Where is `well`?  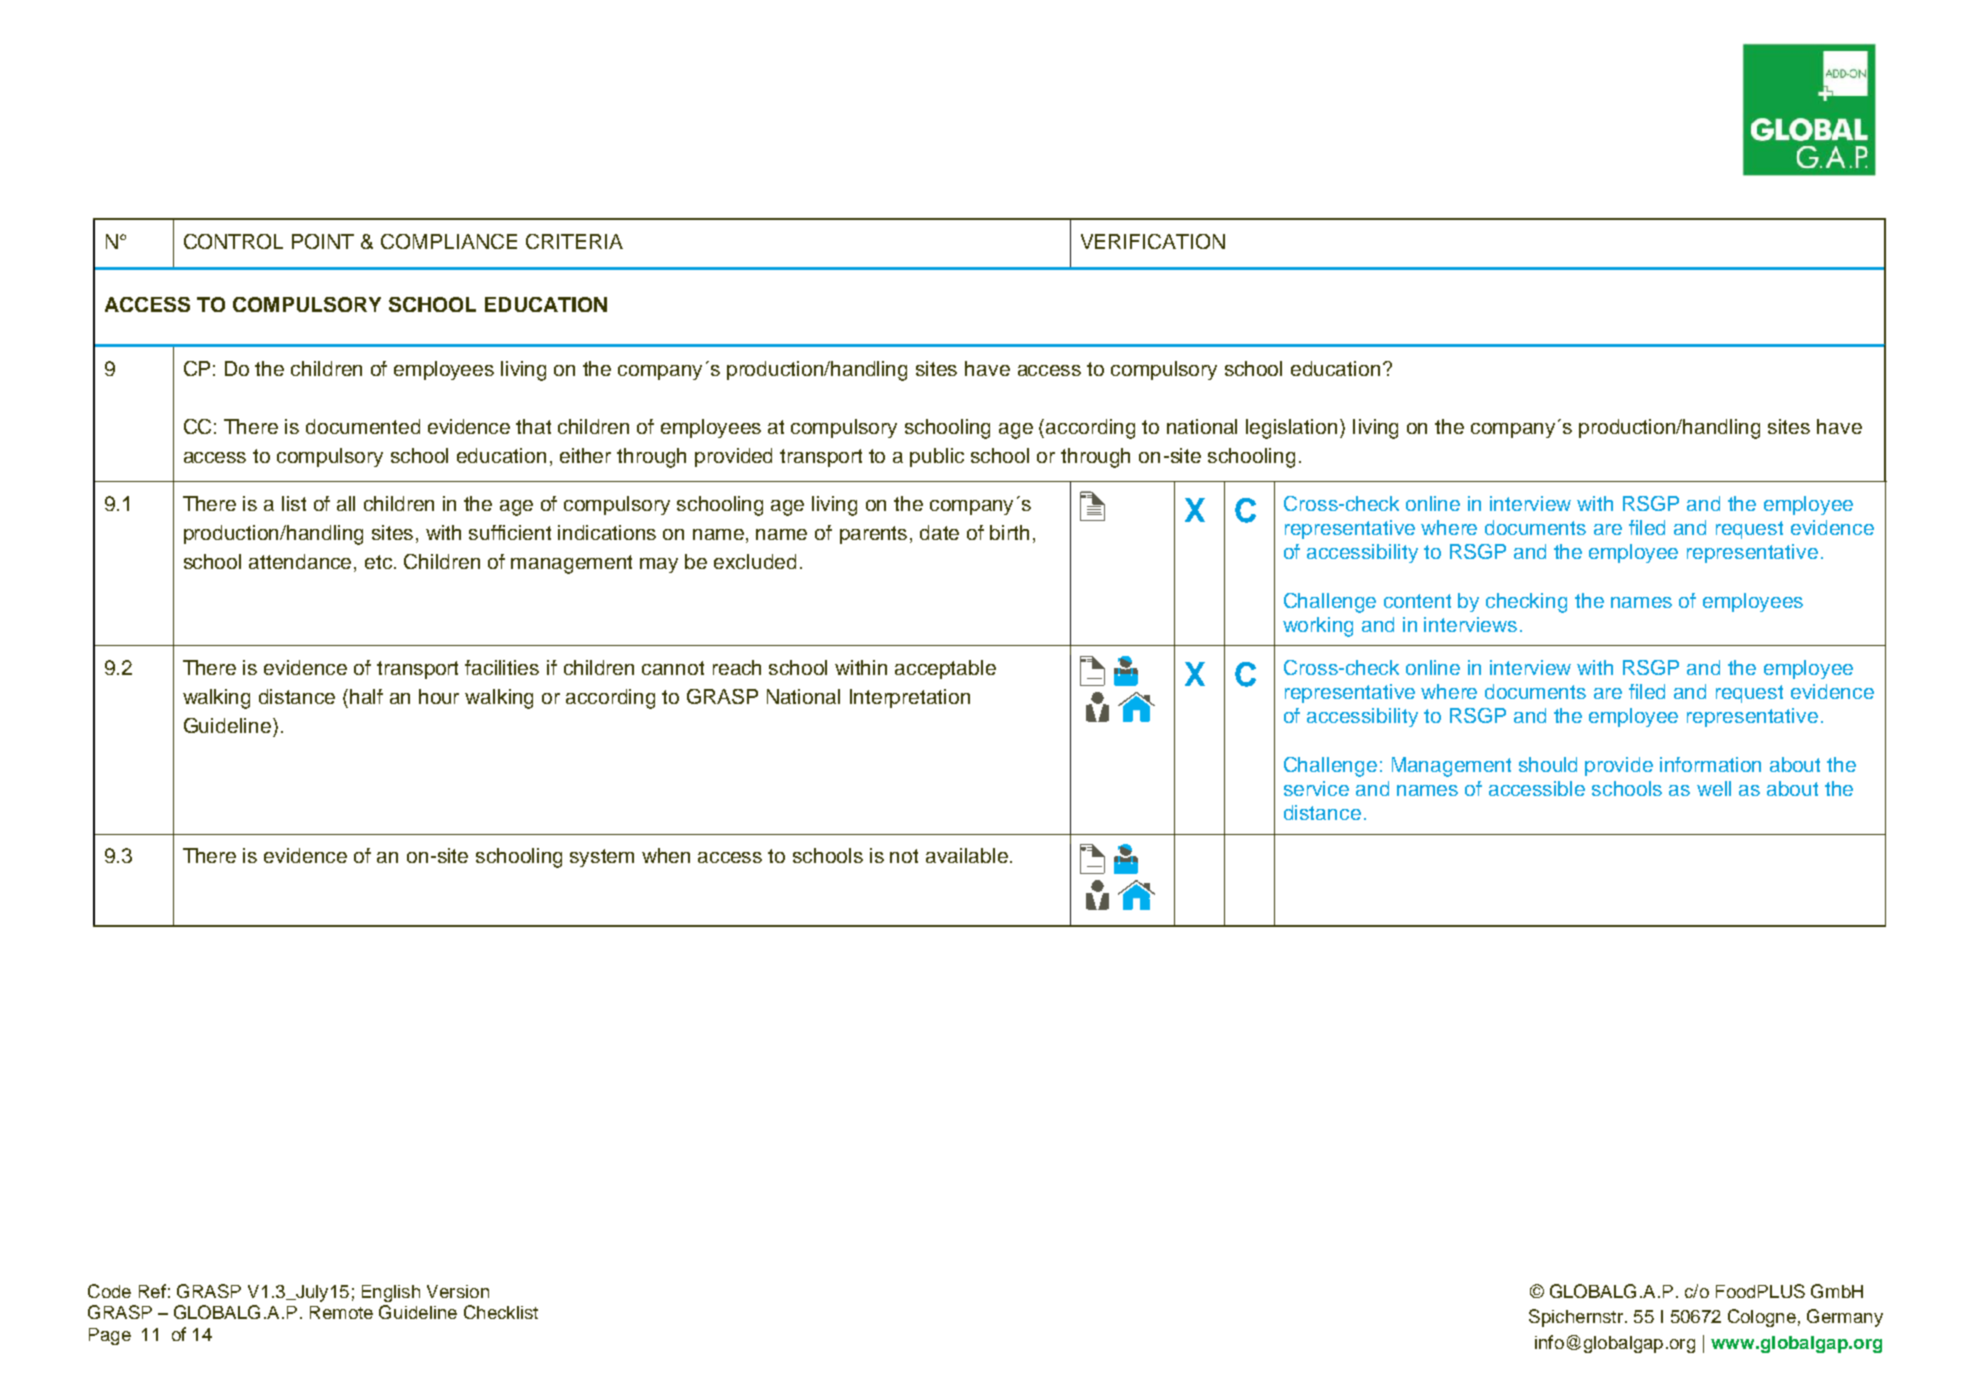
well is located at coordinates (1714, 788).
